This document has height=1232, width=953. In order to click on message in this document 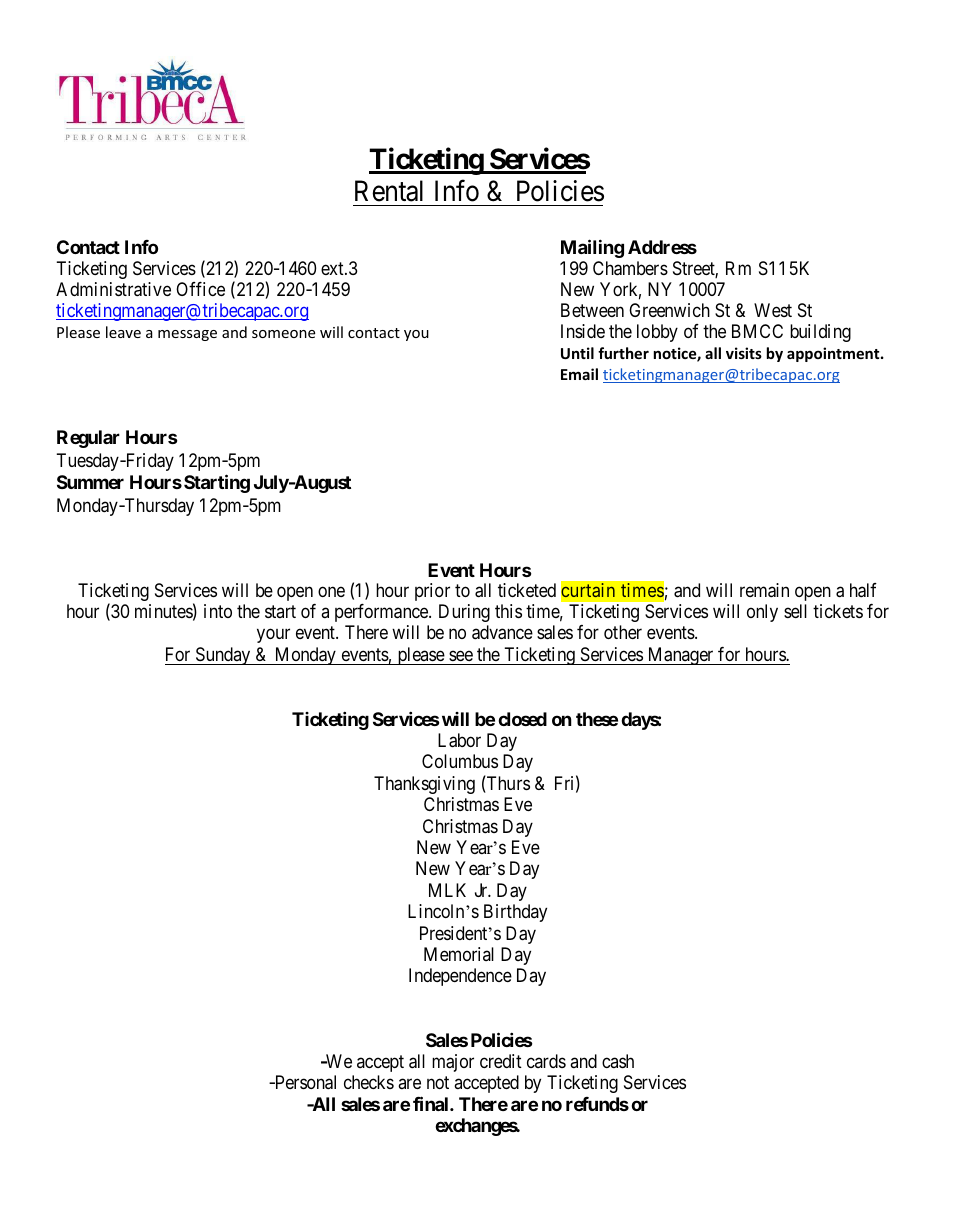, I will do `click(187, 335)`.
